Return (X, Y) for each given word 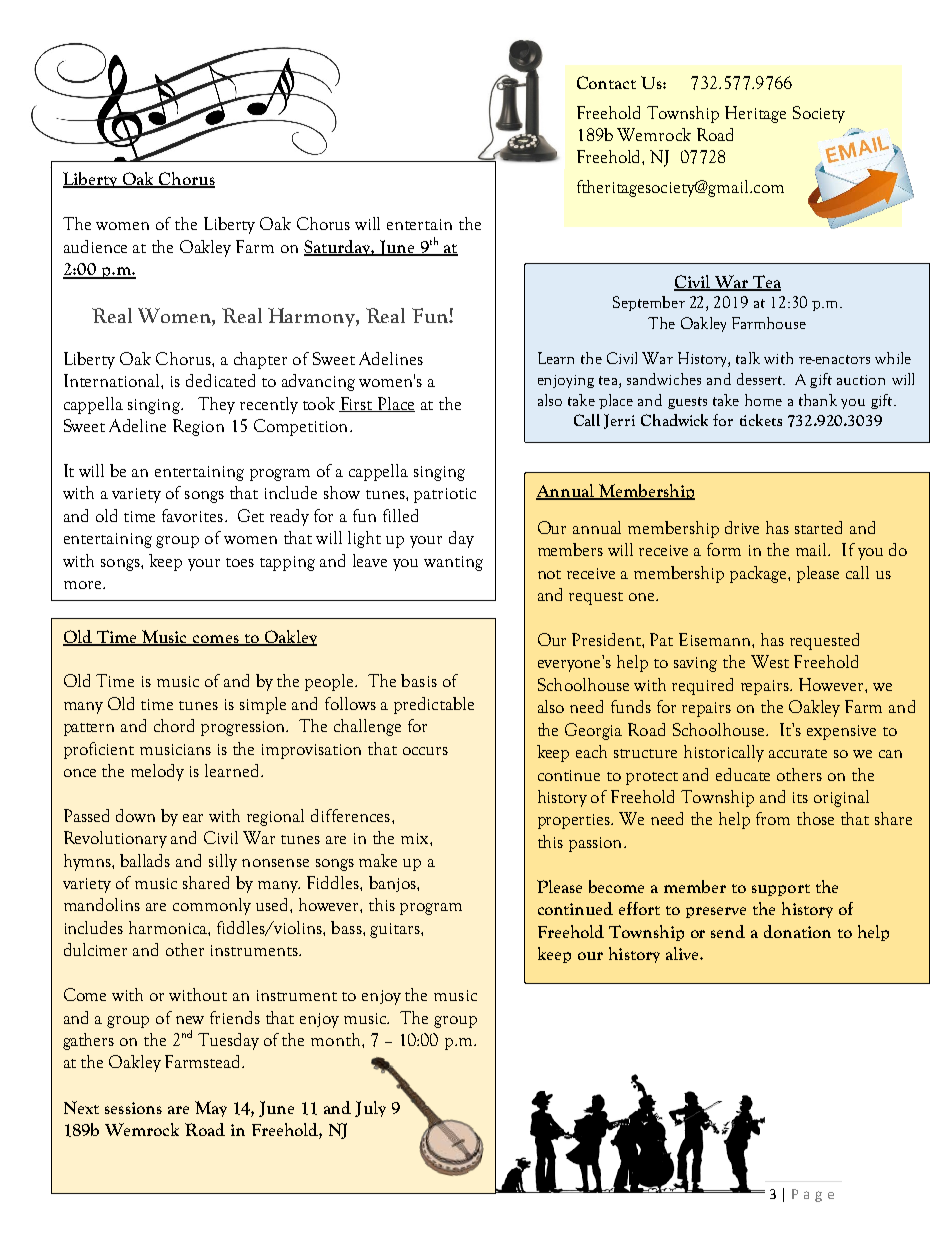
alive (683, 953)
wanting (453, 563)
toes (240, 562)
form (724, 549)
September (649, 303)
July (370, 1109)
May (211, 1109)
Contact (606, 82)
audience (95, 246)
